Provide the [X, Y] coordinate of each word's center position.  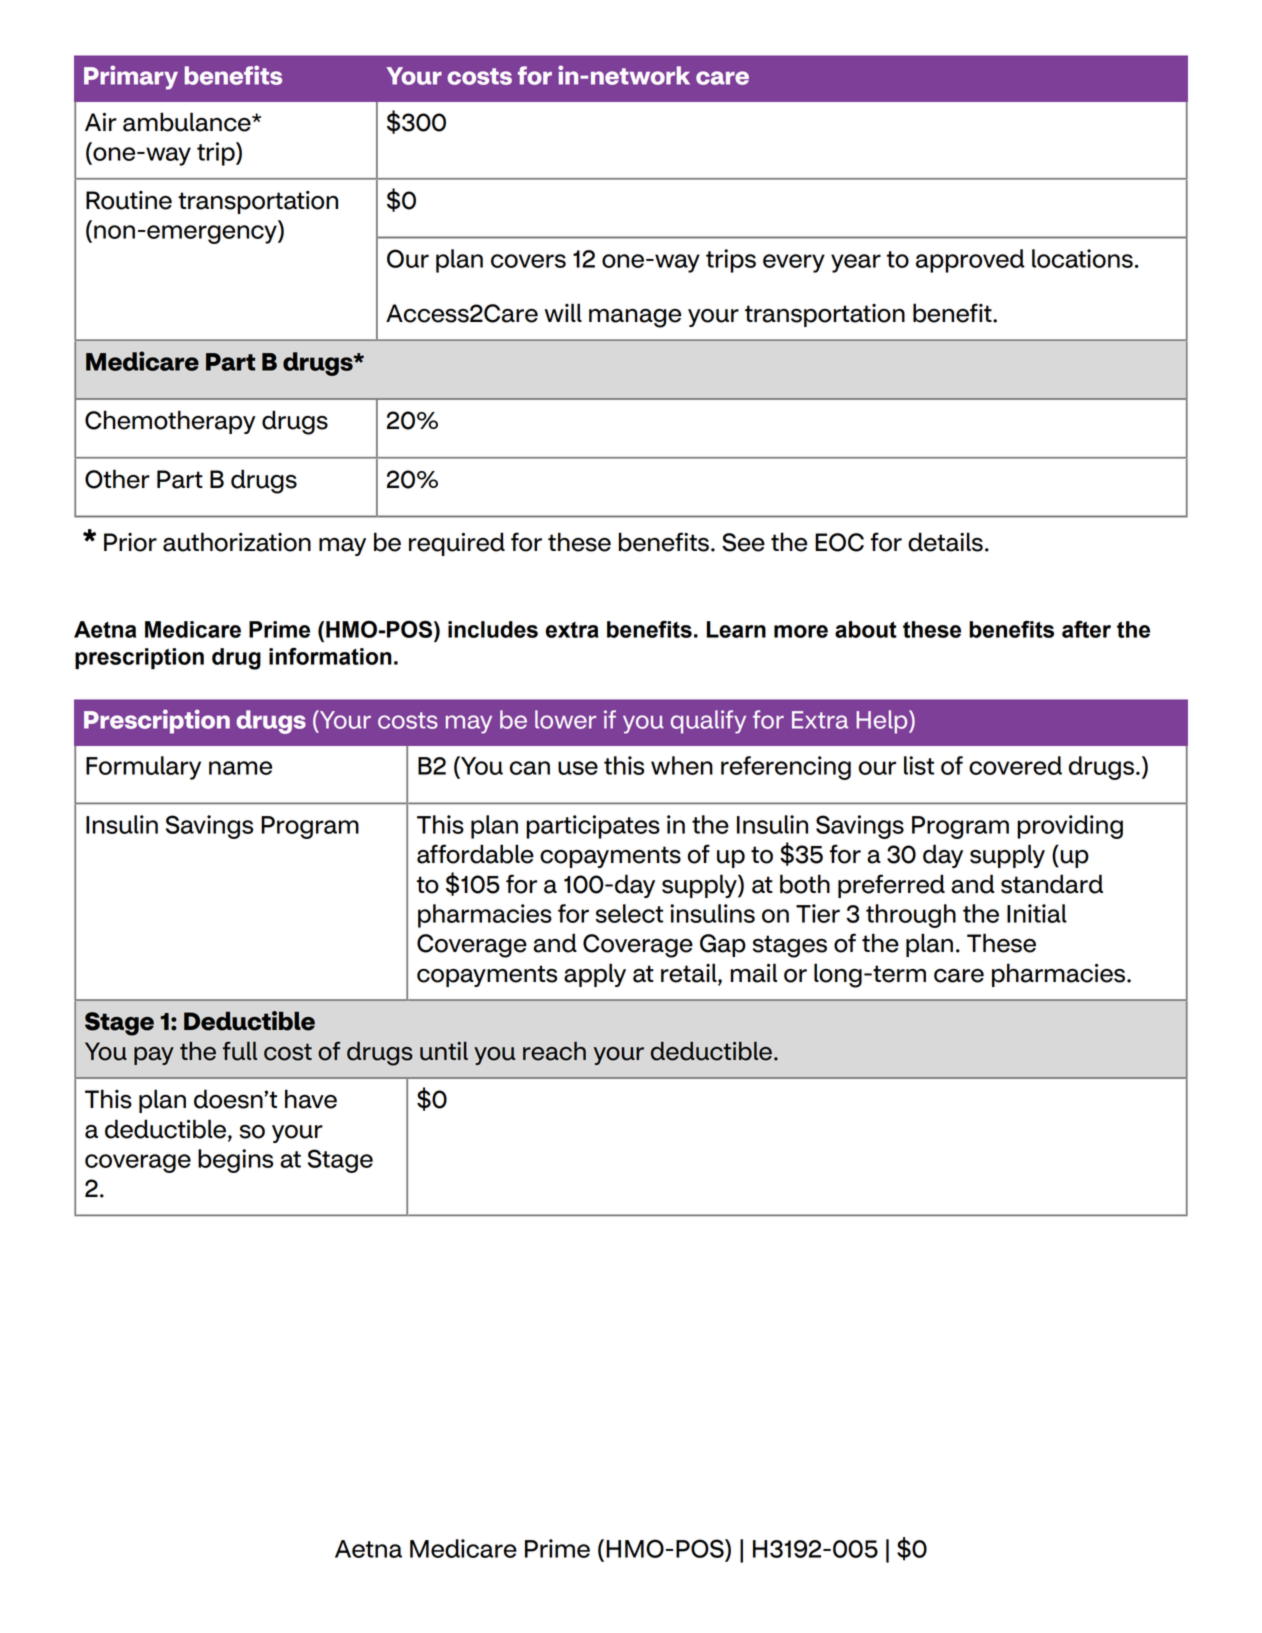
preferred [891, 886]
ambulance [188, 122]
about [866, 629]
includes [493, 629]
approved [970, 261]
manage [635, 318]
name [240, 768]
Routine [129, 200]
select [629, 913]
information [330, 656]
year [856, 263]
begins [235, 1161]
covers [528, 261]
